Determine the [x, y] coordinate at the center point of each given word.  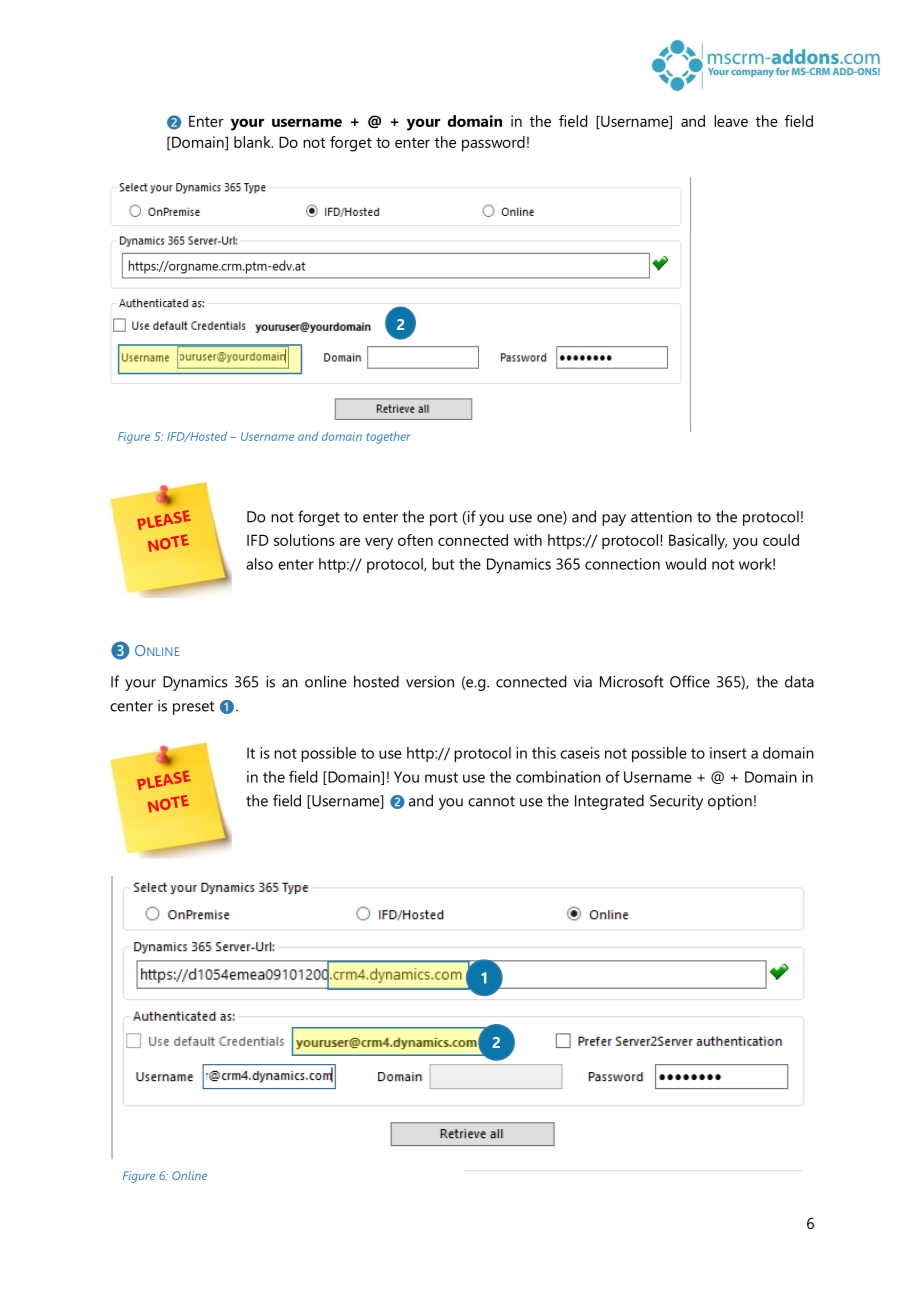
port [444, 519]
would [685, 564]
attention [661, 517]
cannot [491, 801]
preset [193, 708]
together [388, 438]
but [443, 564]
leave [731, 121]
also [259, 564]
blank [253, 142]
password [493, 144]
